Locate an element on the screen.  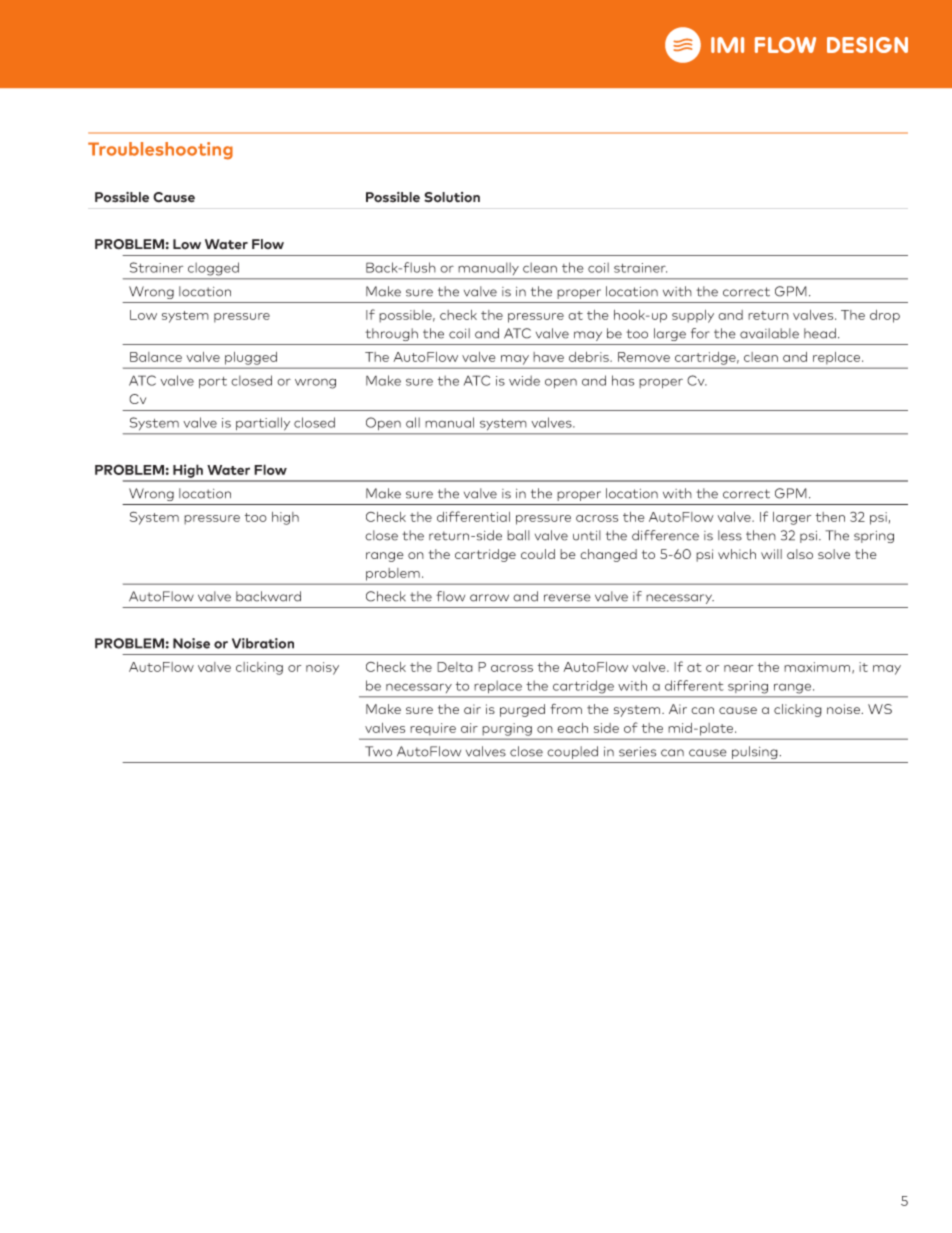
drop is located at coordinates (885, 316).
